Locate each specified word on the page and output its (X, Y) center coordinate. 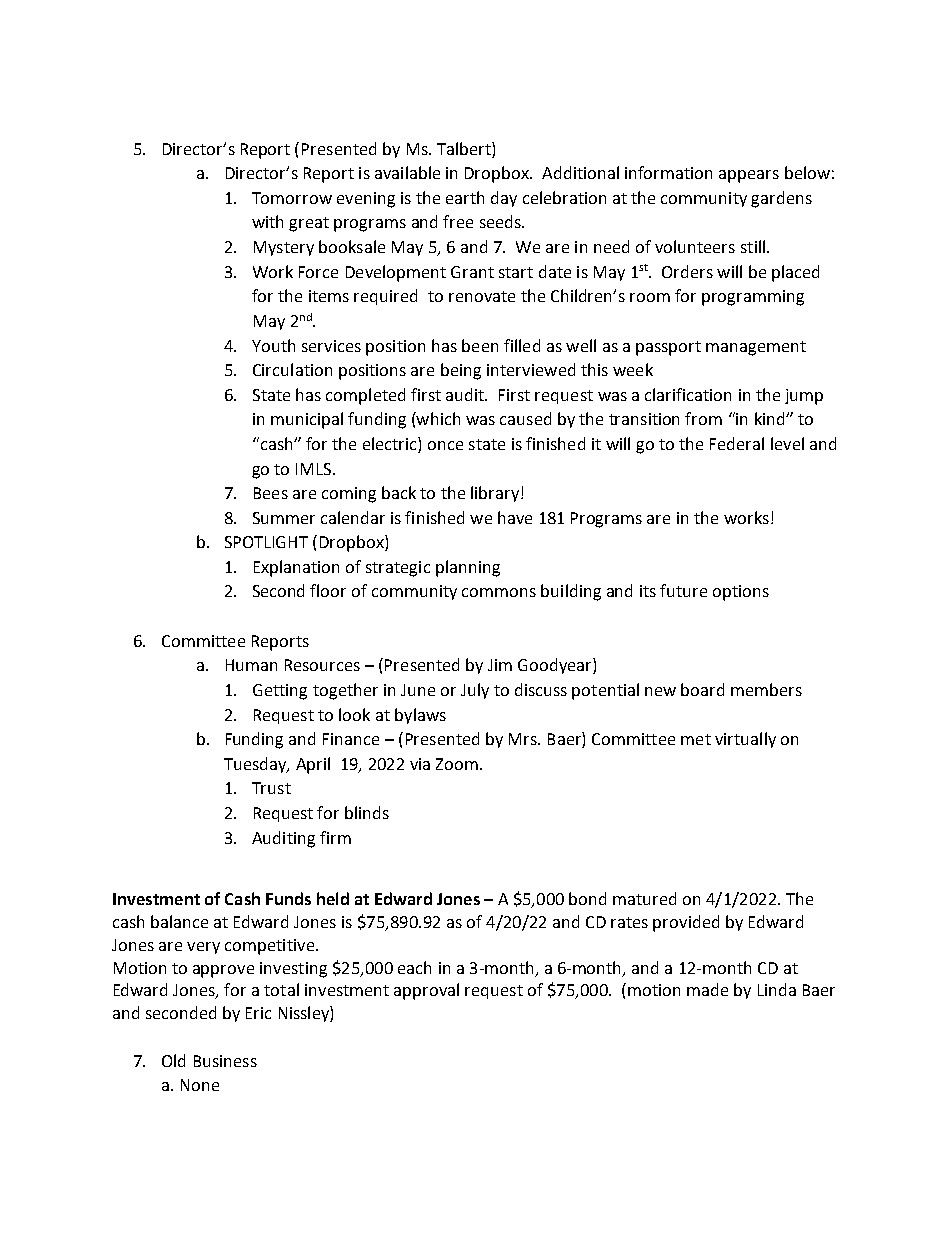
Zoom (457, 764)
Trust (271, 788)
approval (426, 991)
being (461, 371)
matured (644, 898)
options (741, 593)
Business (225, 1061)
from (703, 418)
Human (251, 665)
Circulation (292, 369)
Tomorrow (292, 198)
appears (749, 176)
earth (465, 197)
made (707, 989)
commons (499, 592)
